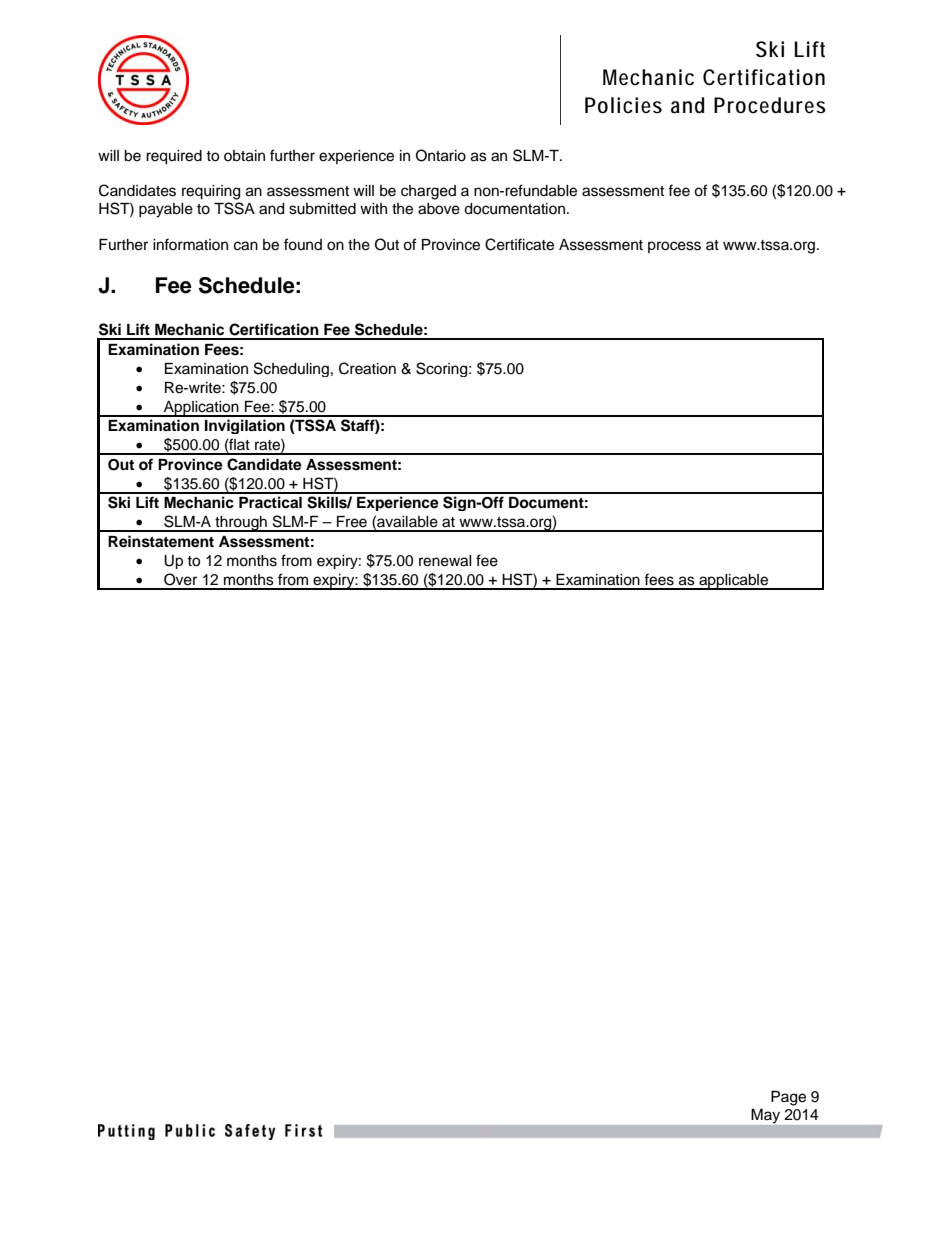 This screenshot has width=952, height=1233. I want to click on Policies, so click(623, 105).
